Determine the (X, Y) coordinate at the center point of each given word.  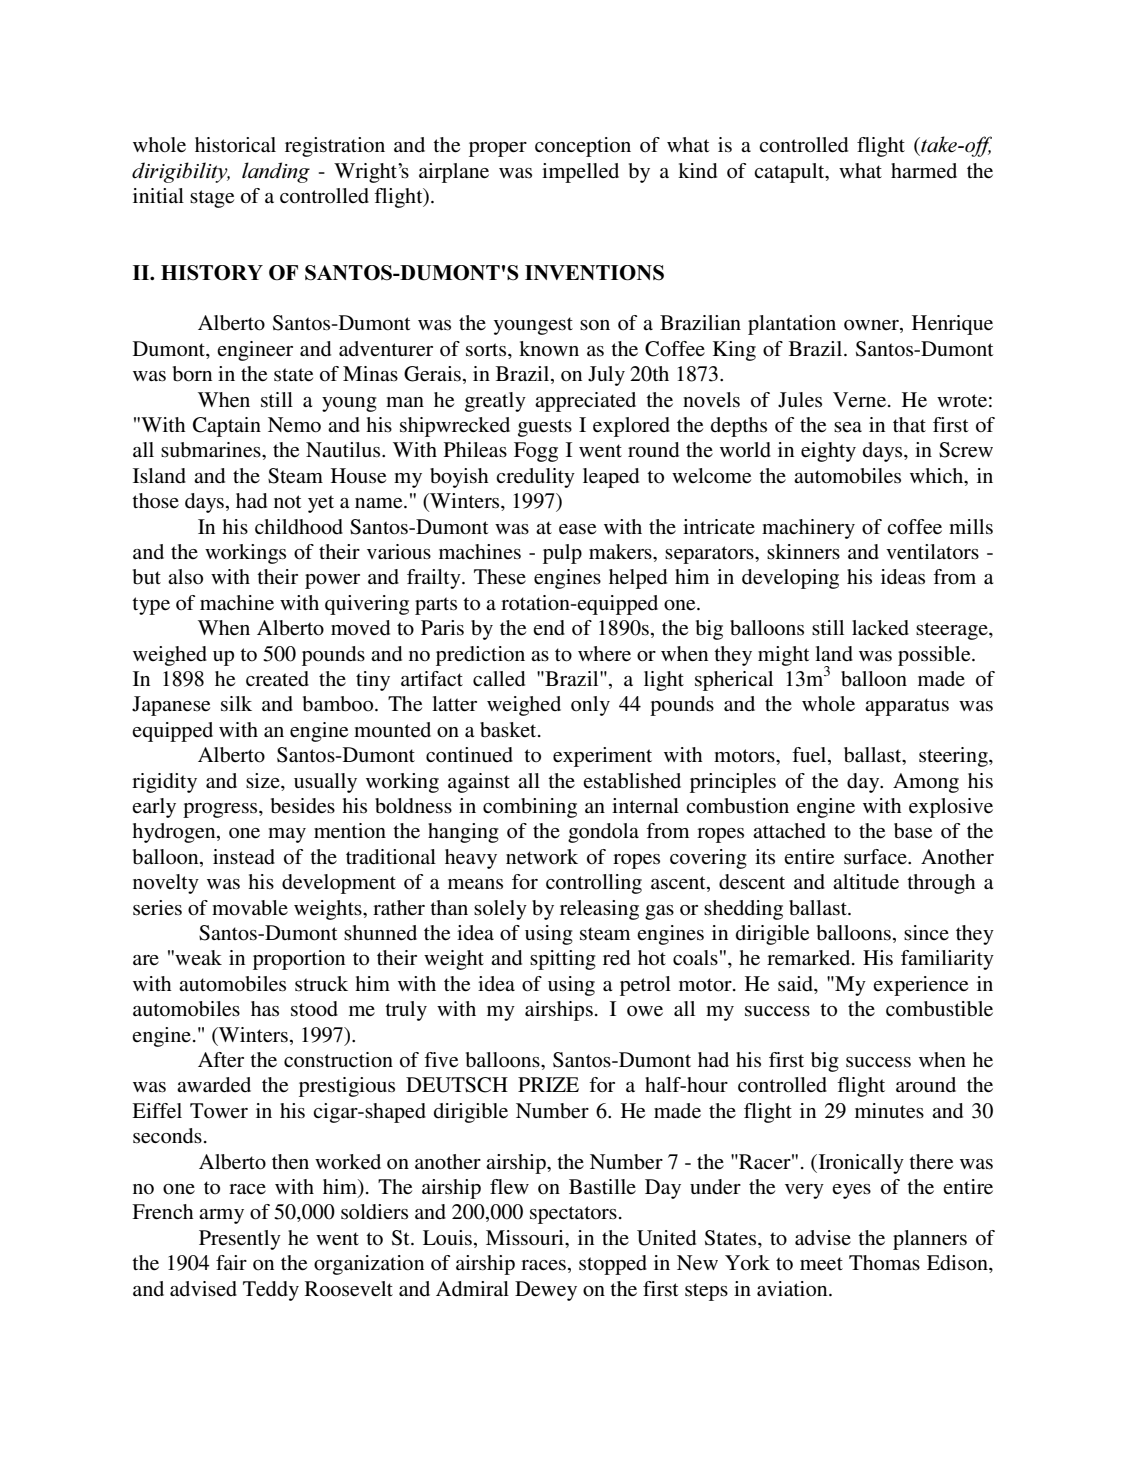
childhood (299, 527)
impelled (580, 173)
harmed (924, 170)
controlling (594, 884)
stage (212, 199)
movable (250, 908)
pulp (562, 554)
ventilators (932, 552)
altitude (866, 881)
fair (231, 1262)
